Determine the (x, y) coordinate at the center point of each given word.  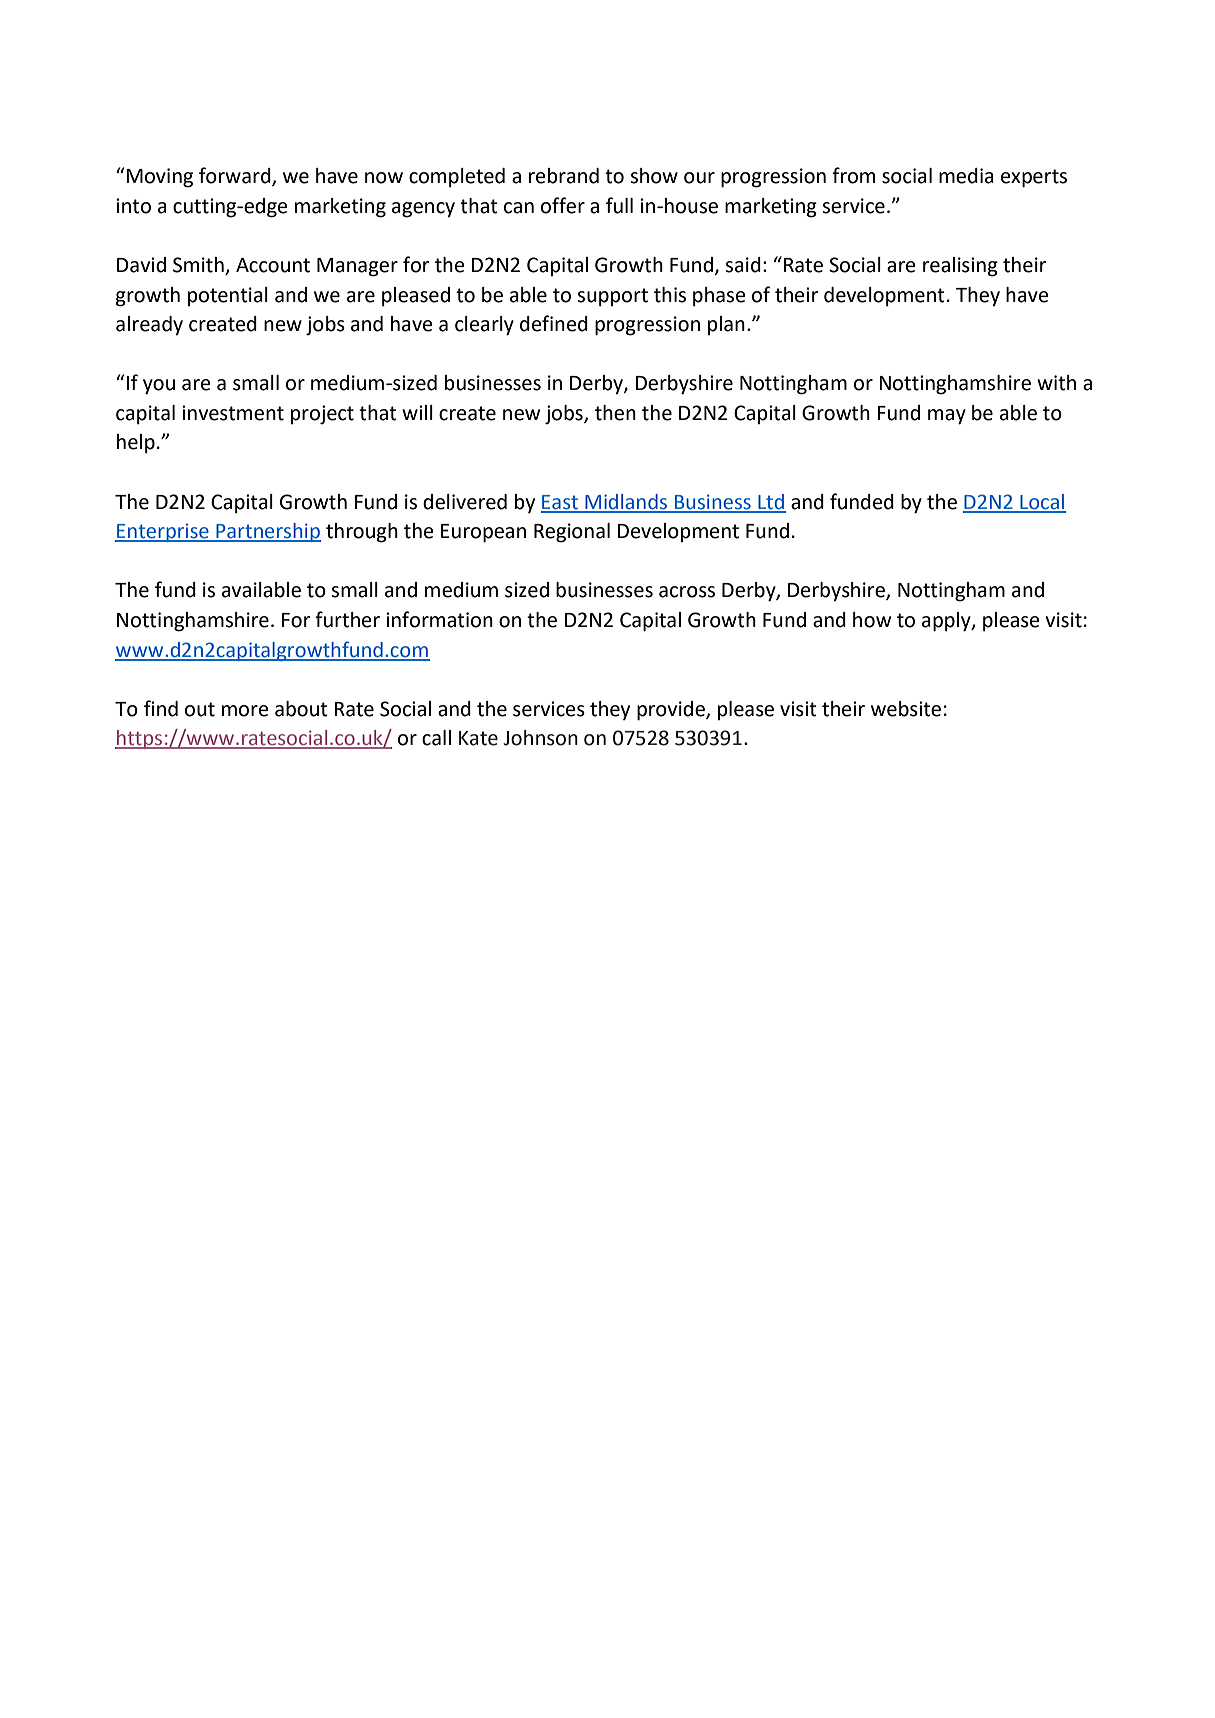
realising (960, 267)
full (619, 205)
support (612, 297)
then (615, 413)
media (966, 176)
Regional (572, 533)
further (347, 619)
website (906, 709)
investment (233, 413)
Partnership (267, 532)
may (947, 417)
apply (947, 622)
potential (228, 296)
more (245, 711)
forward (236, 176)
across (687, 592)
